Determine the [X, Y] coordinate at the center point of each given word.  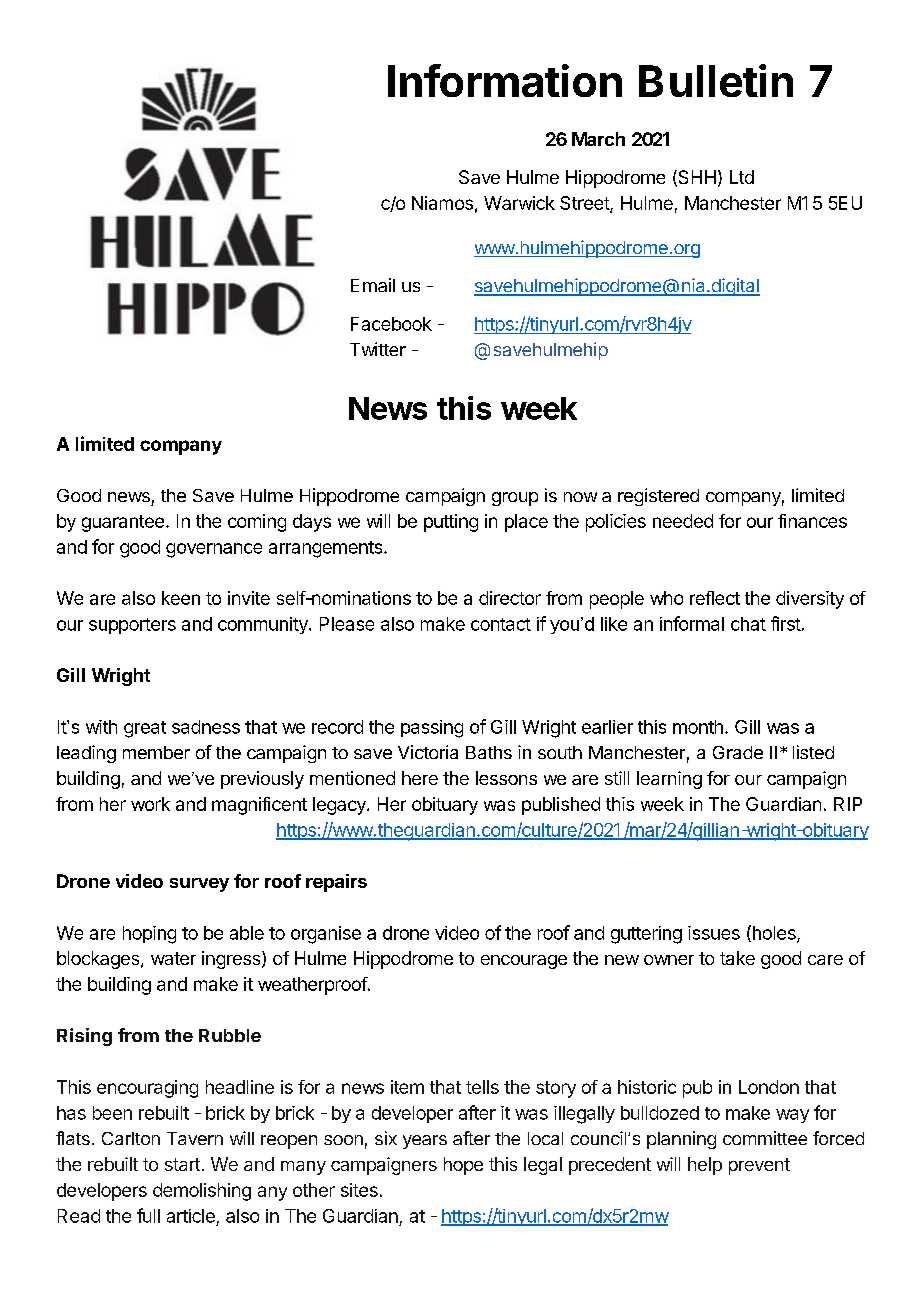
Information [505, 80]
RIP [848, 804]
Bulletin [716, 80]
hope [463, 1166]
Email [373, 285]
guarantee [123, 523]
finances [812, 521]
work [150, 804]
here [420, 778]
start [182, 1164]
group [515, 499]
